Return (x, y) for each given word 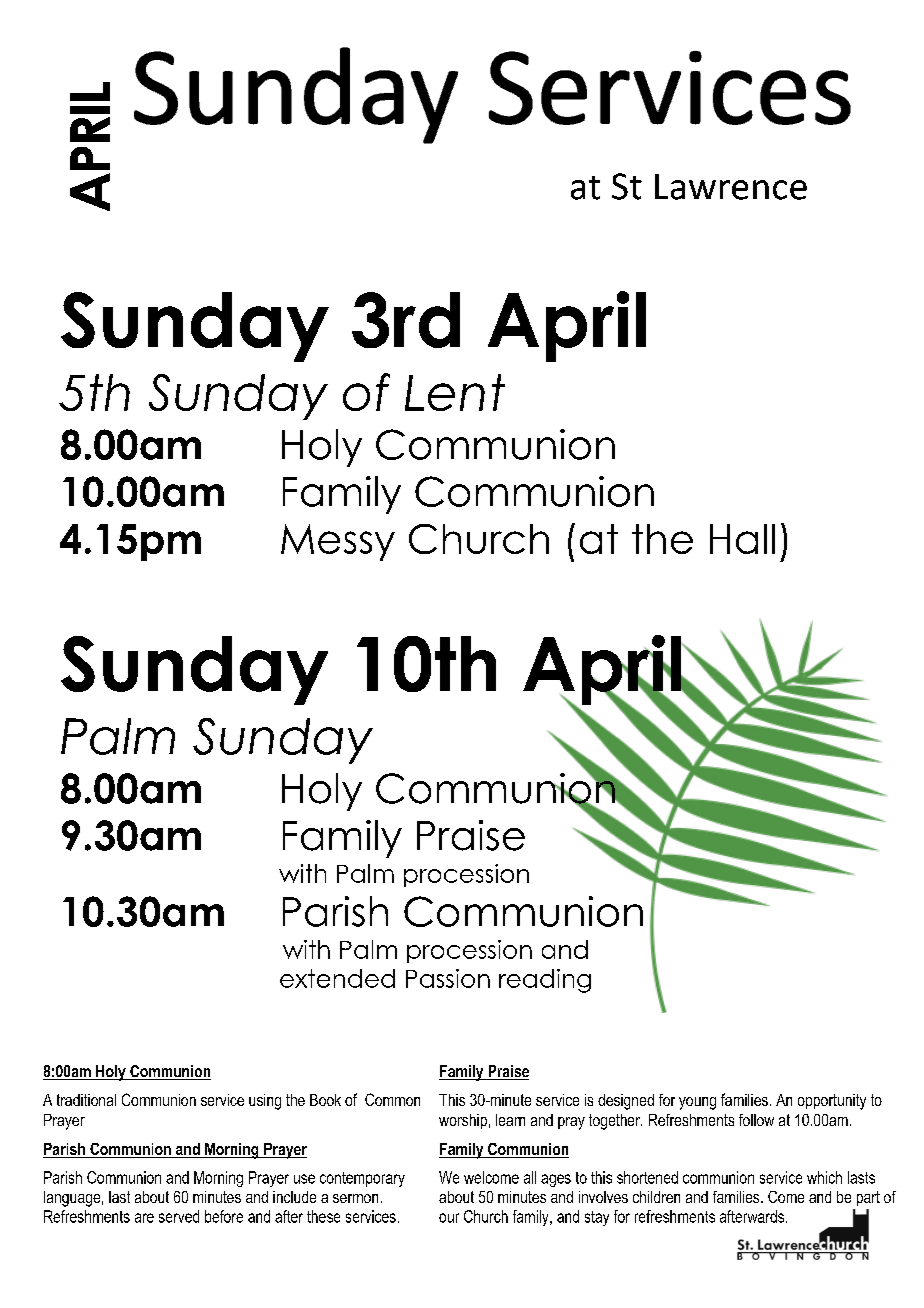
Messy (338, 542)
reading (545, 981)
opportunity (832, 1102)
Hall (742, 539)
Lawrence (731, 187)
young (697, 1103)
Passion (448, 978)
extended (337, 978)
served (179, 1216)
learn (510, 1120)
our (449, 1218)
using (265, 1102)
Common (392, 1099)
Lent (455, 392)
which (824, 1177)
